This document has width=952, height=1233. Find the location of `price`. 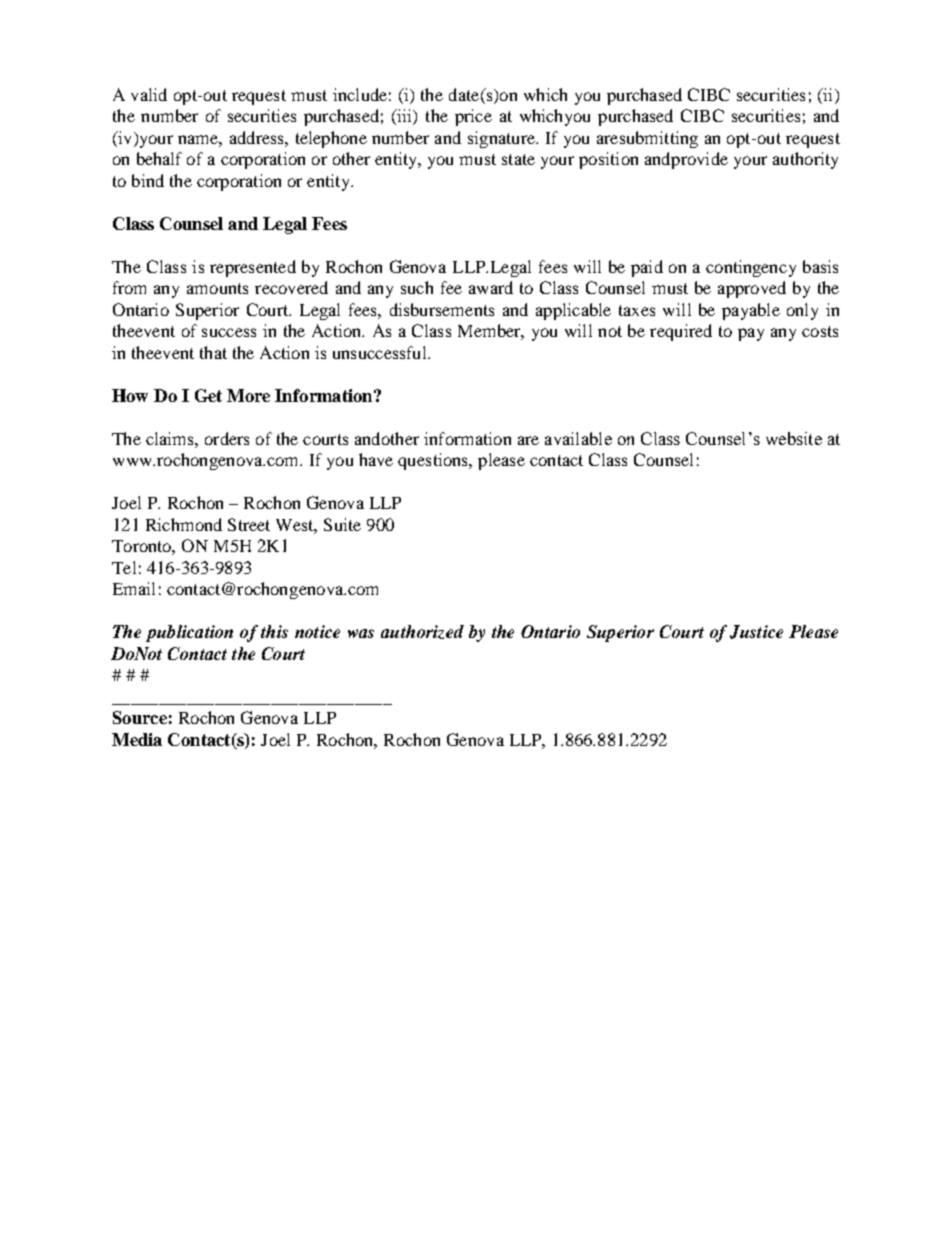

price is located at coordinates (473, 117).
